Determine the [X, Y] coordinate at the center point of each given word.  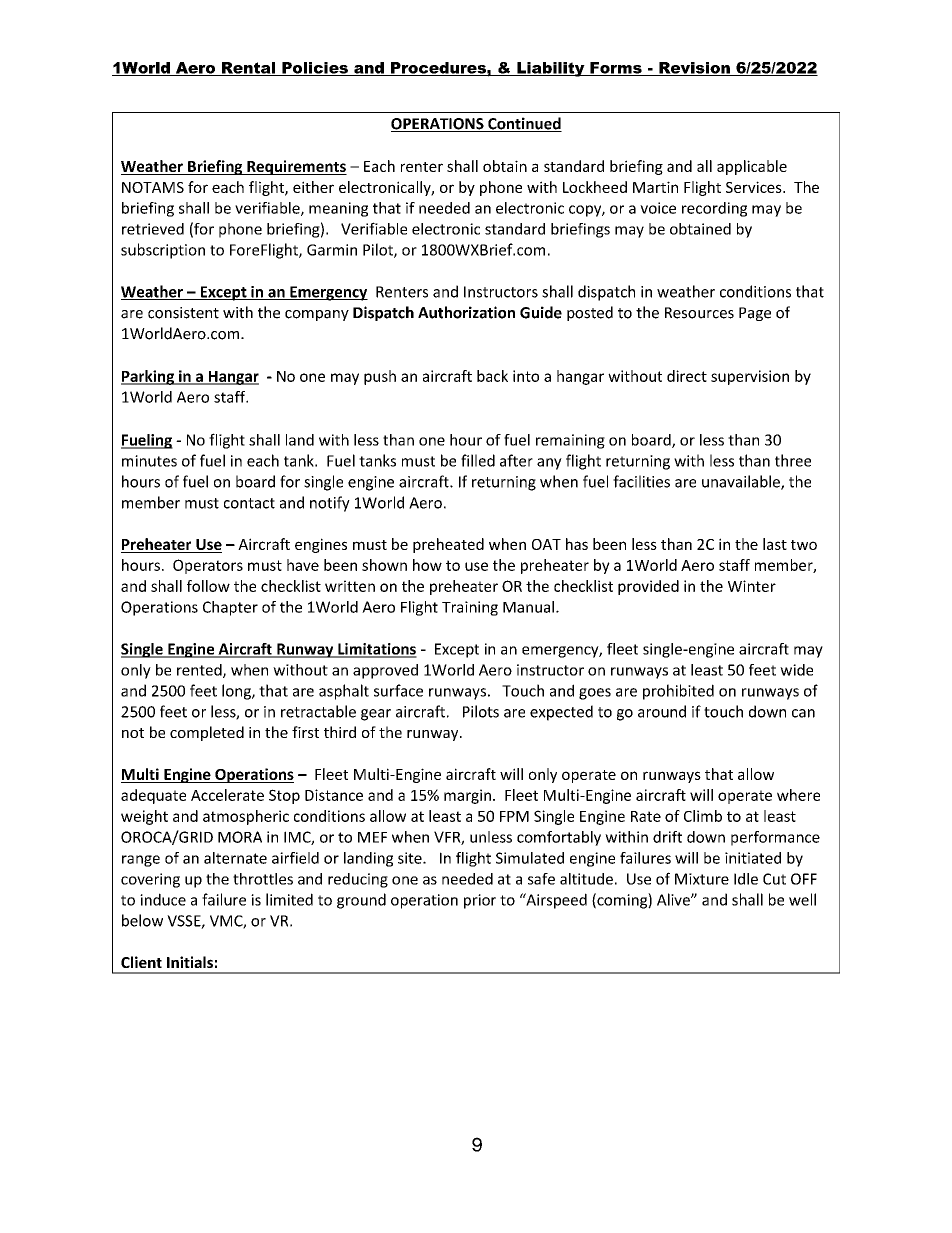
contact [249, 503]
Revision [694, 69]
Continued [524, 124]
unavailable [742, 482]
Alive [674, 899]
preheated [448, 545]
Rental [248, 69]
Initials [190, 962]
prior [480, 901]
